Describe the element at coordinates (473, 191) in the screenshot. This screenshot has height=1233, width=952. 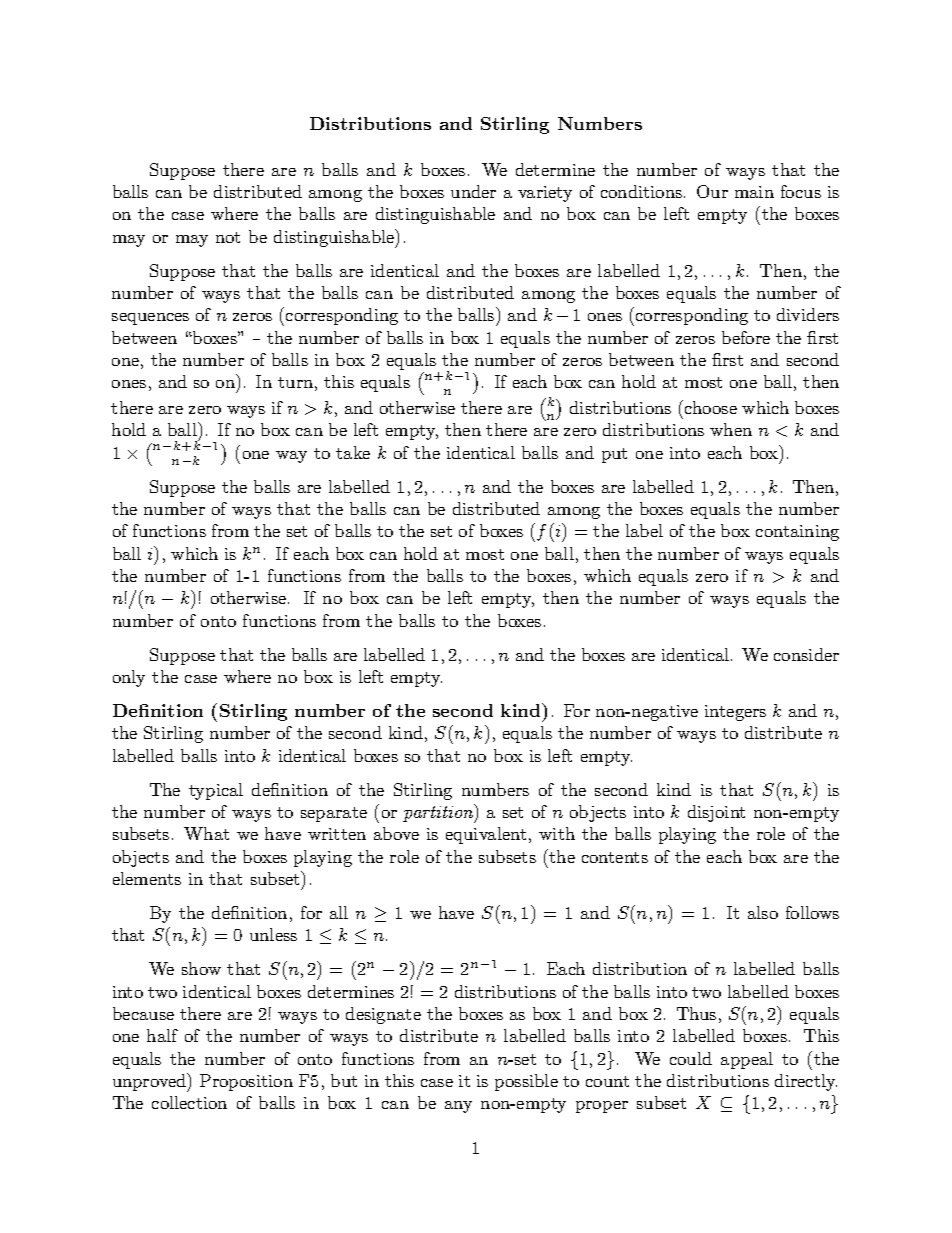
I see `under` at that location.
